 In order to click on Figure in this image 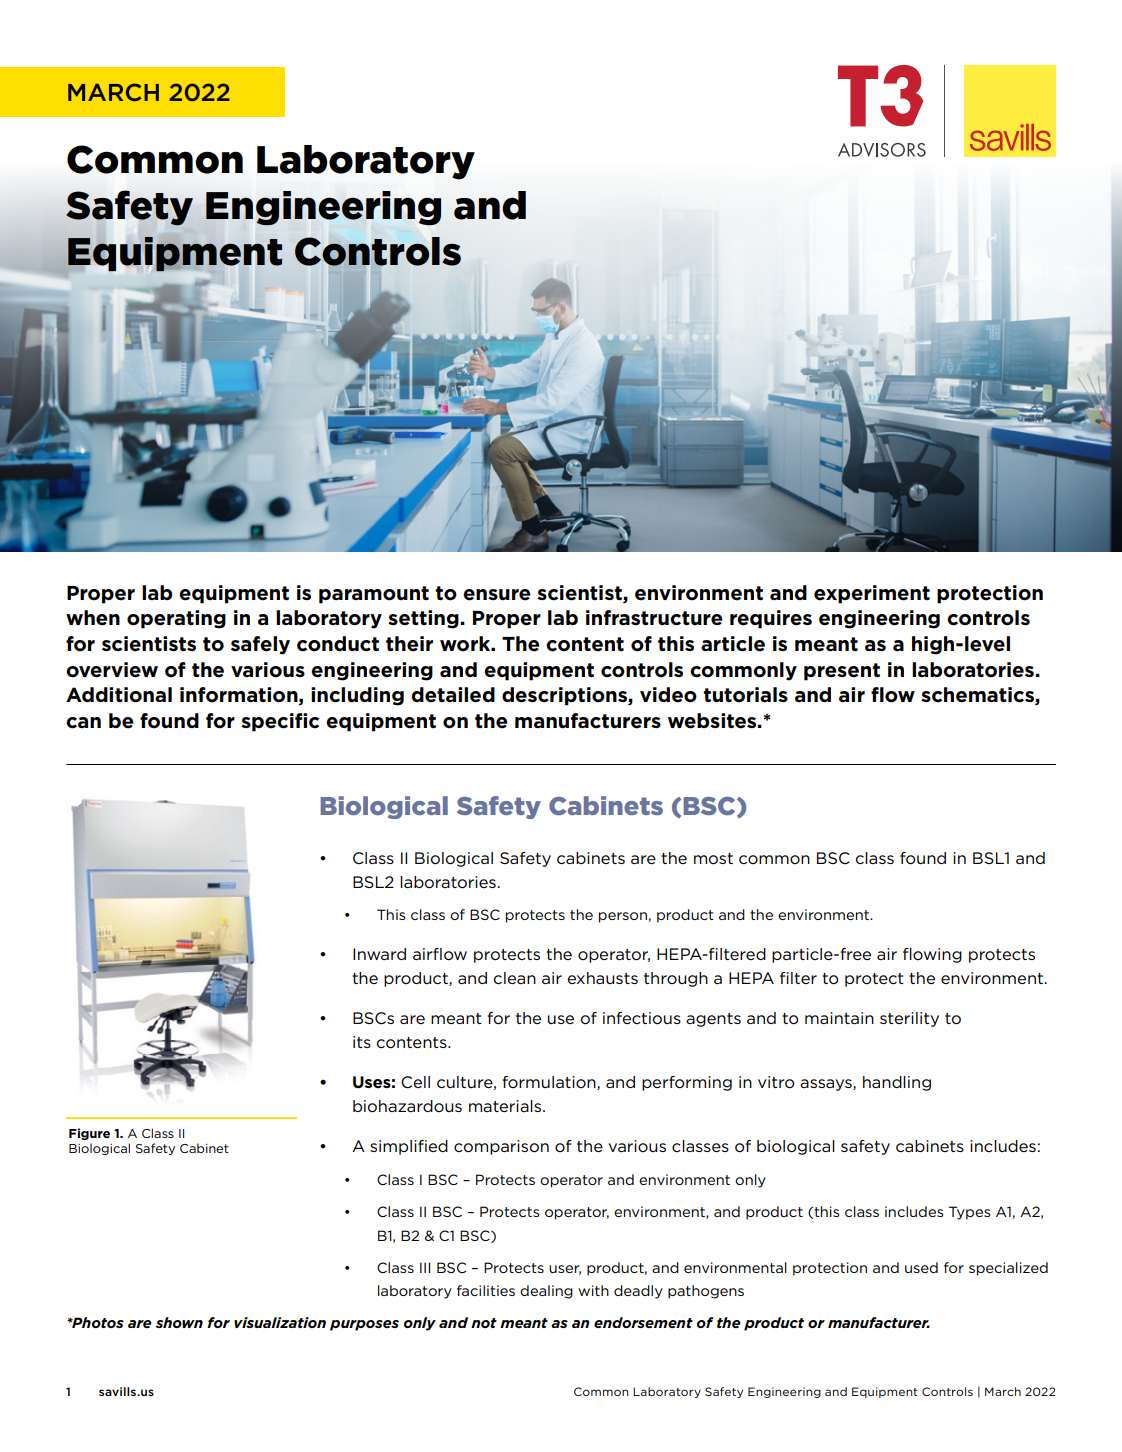, I will do `click(89, 1134)`.
